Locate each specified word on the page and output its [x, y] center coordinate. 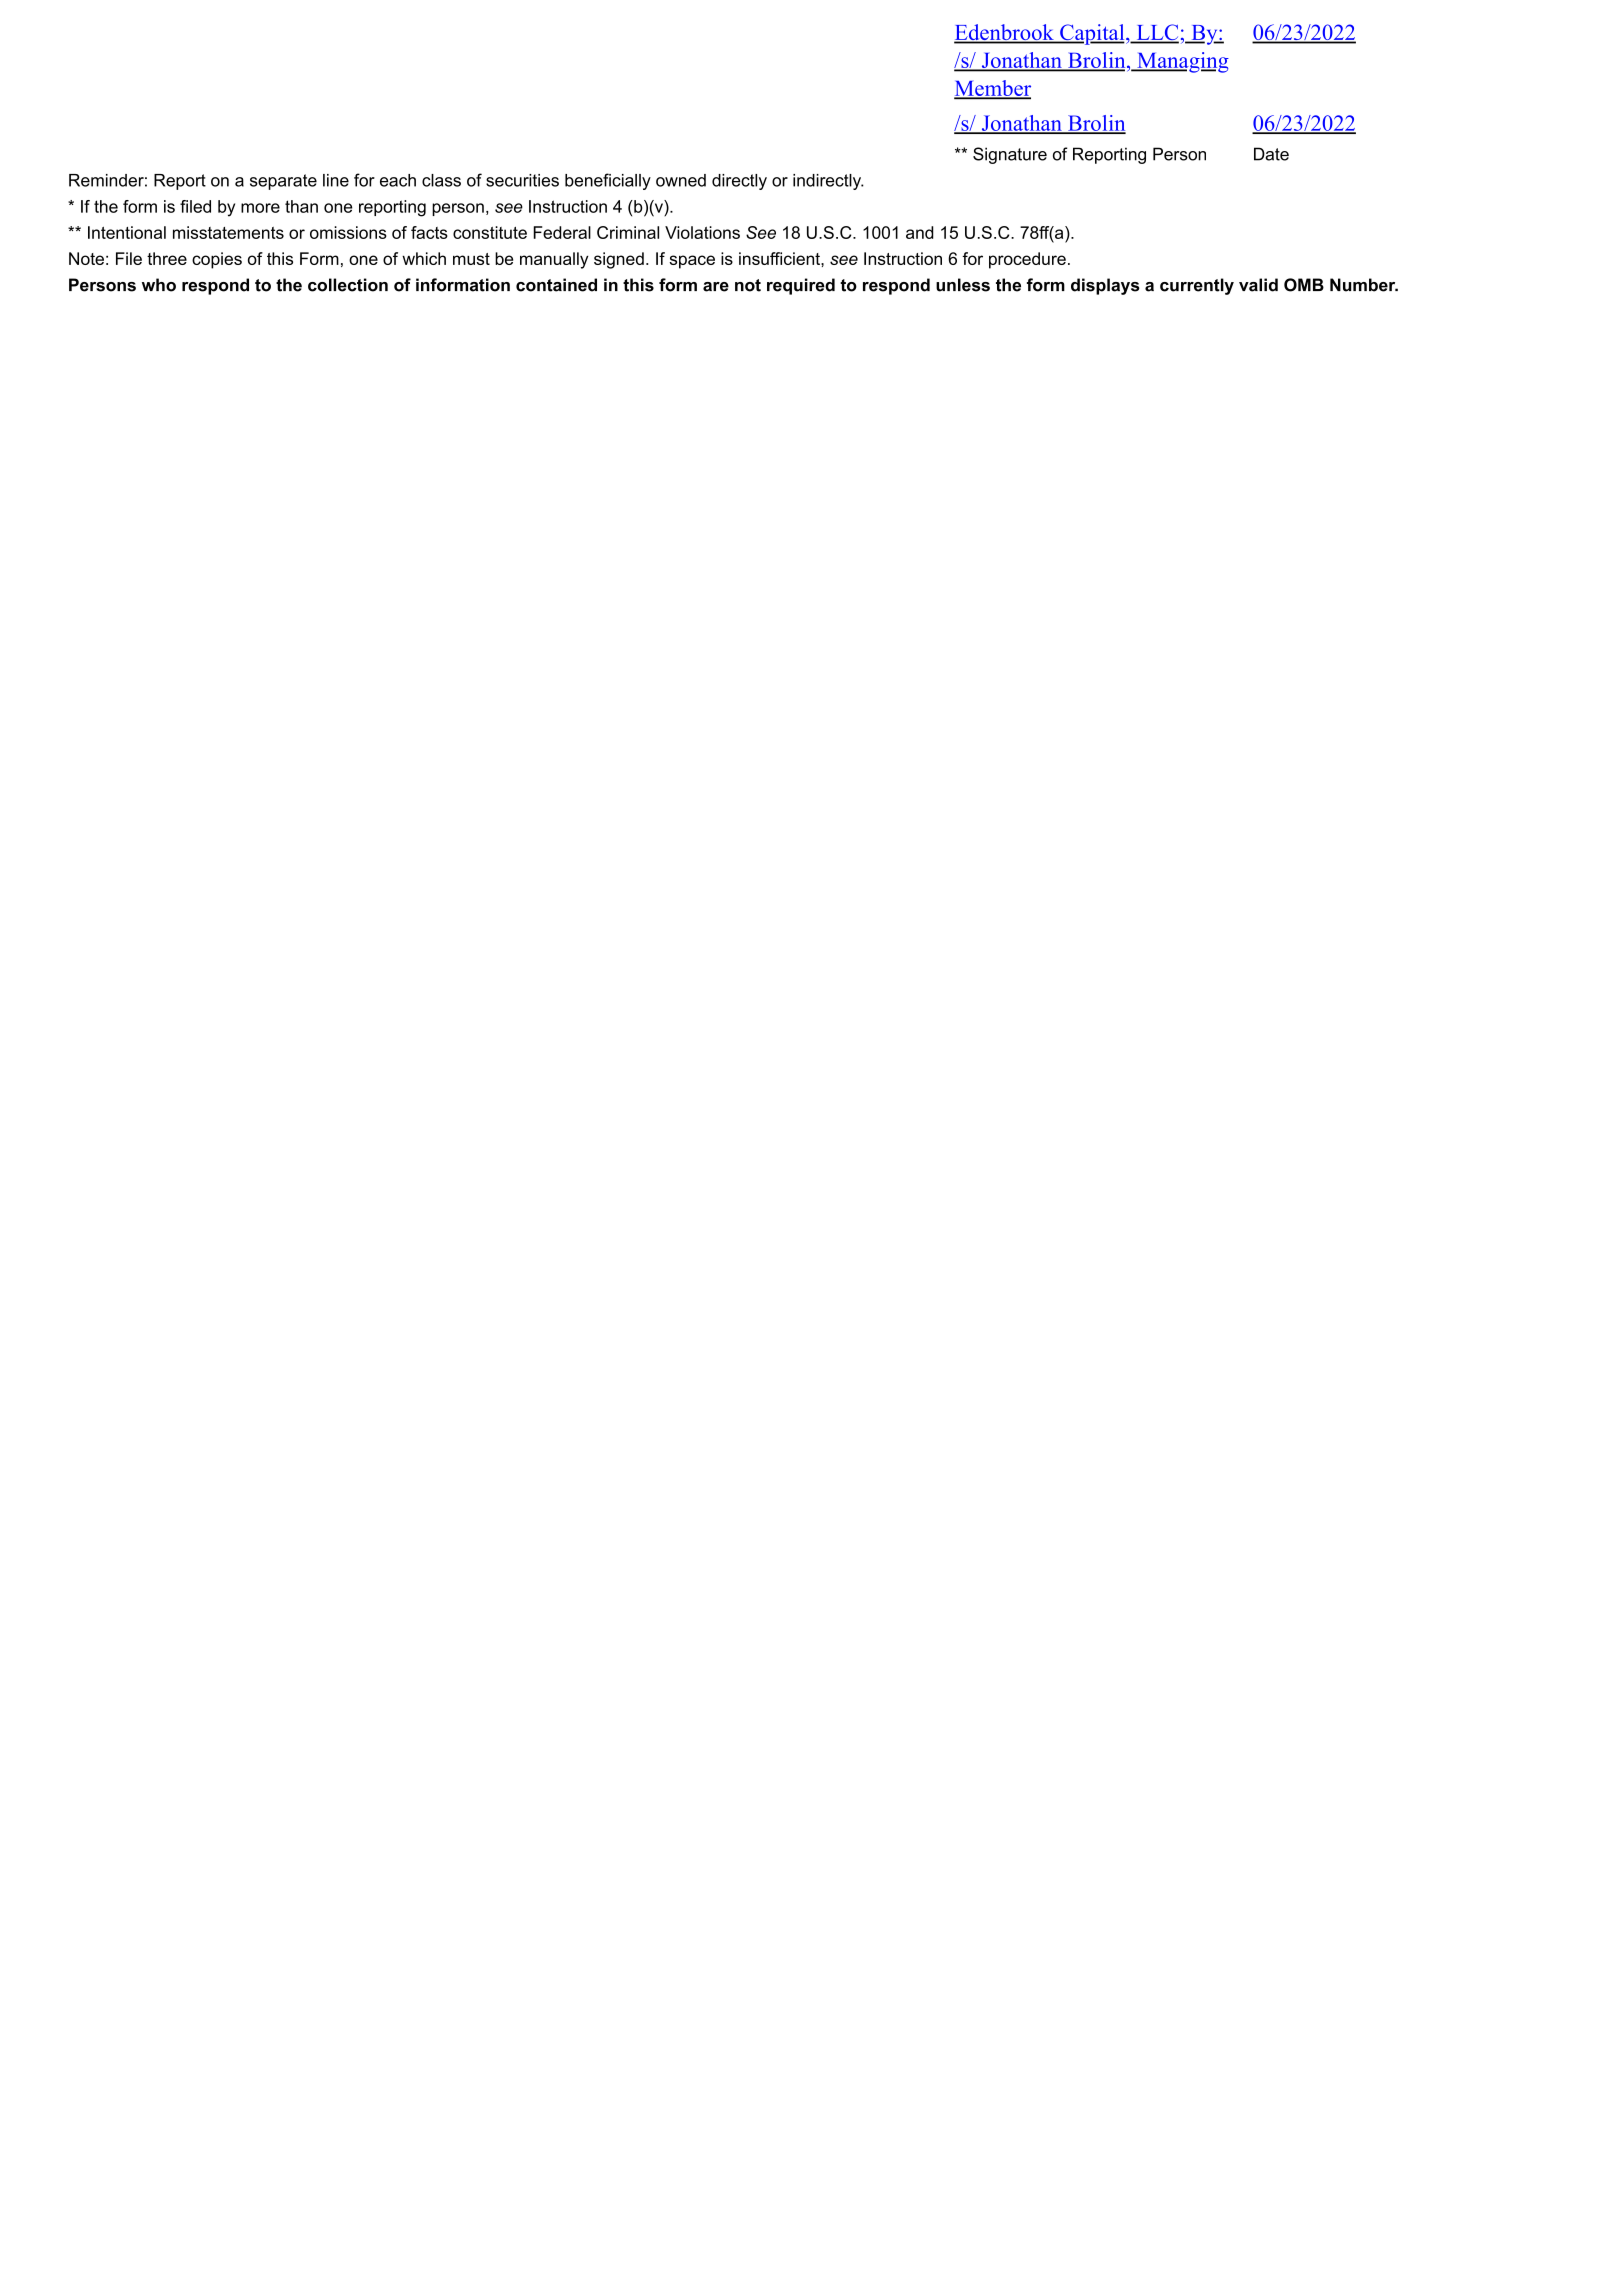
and [920, 232]
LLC [1156, 33]
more [260, 208]
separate [283, 182]
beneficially [608, 181]
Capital [1092, 34]
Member [992, 89]
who [159, 285]
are [716, 287]
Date [1271, 154]
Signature [1010, 155]
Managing [1182, 62]
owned [681, 180]
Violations [702, 232]
